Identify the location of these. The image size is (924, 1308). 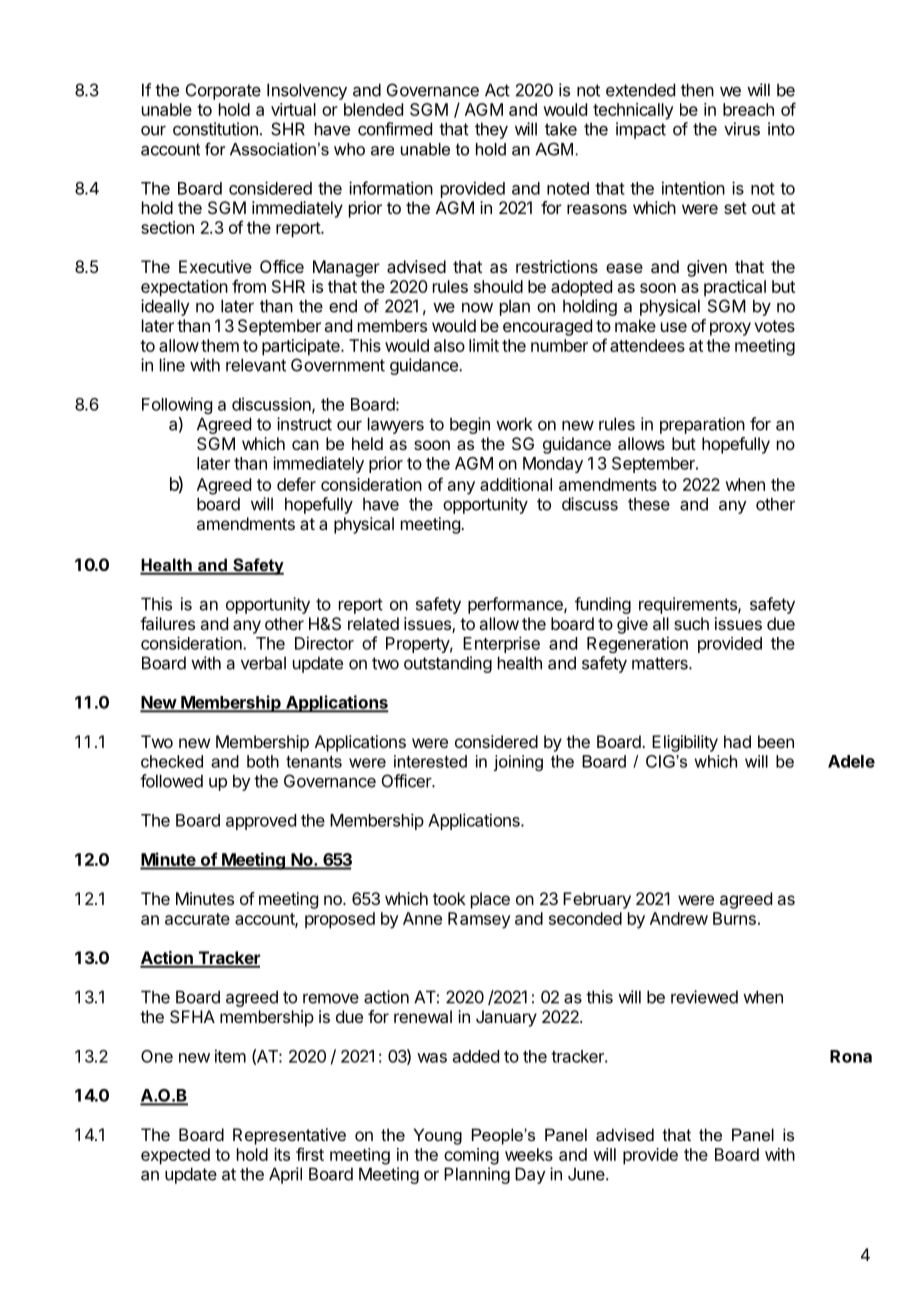
(649, 504).
